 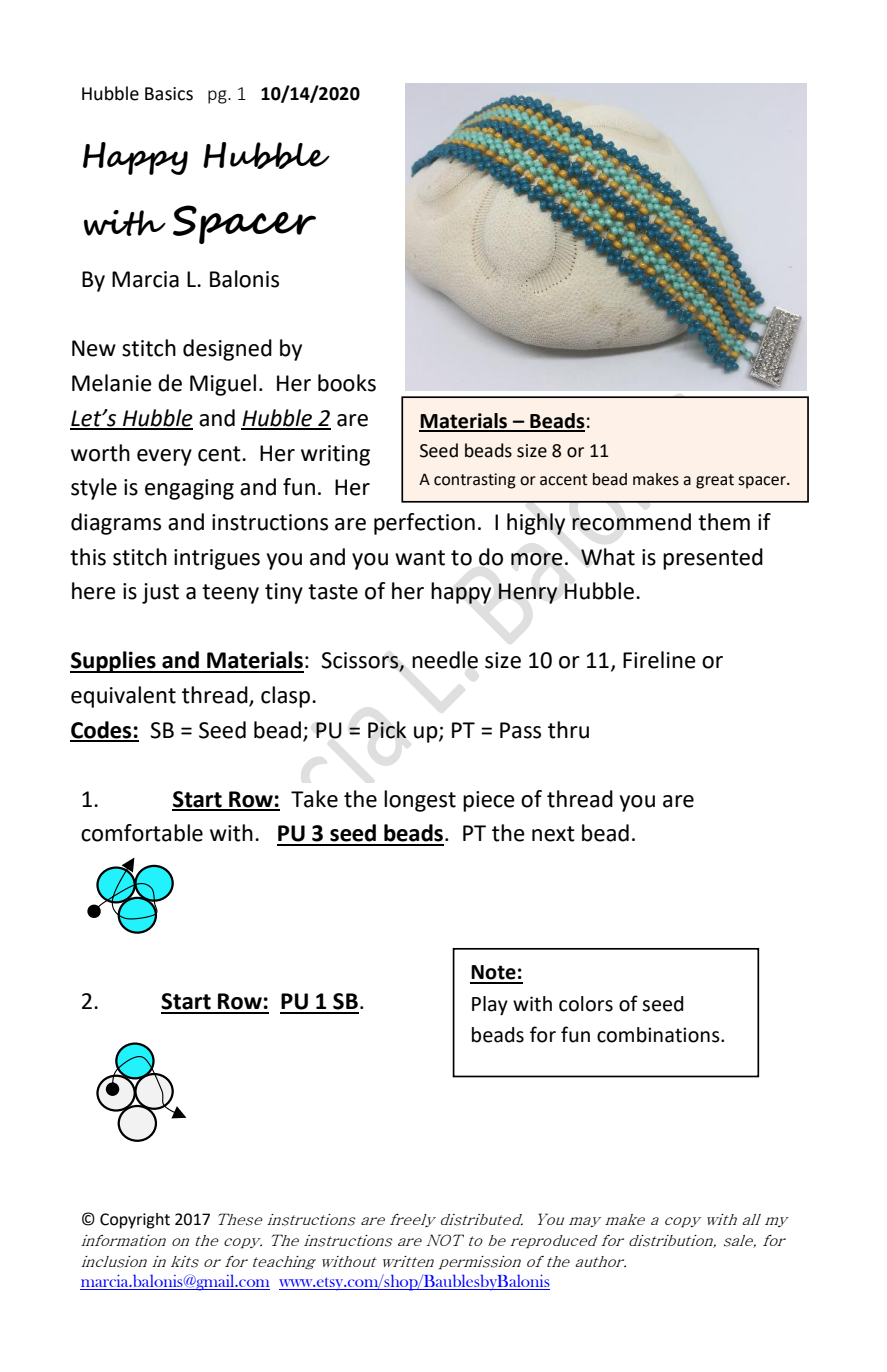 What do you see at coordinates (142, 833) in the screenshot?
I see `comfortable` at bounding box center [142, 833].
